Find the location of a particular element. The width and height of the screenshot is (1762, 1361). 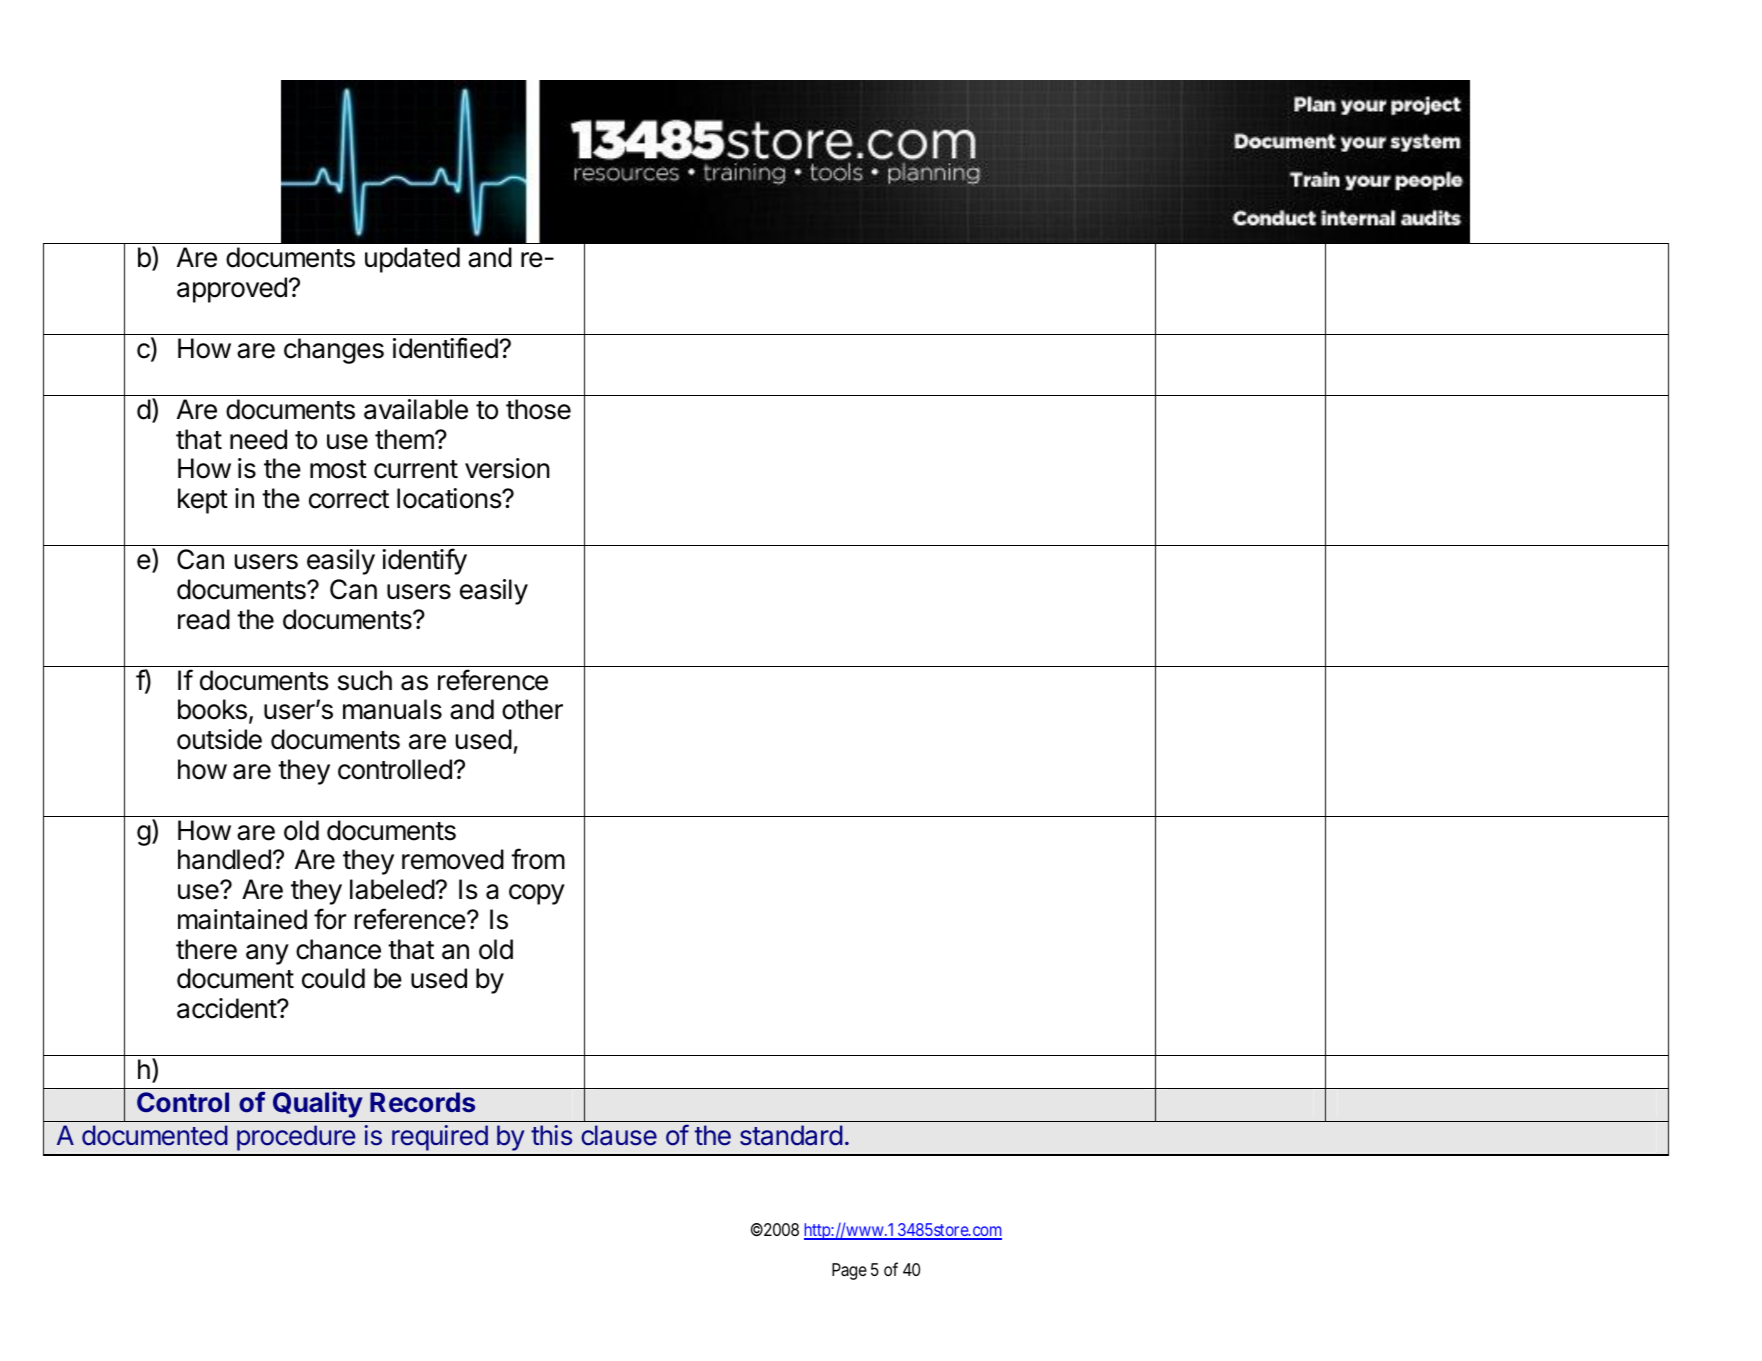

correct is located at coordinates (349, 499).
